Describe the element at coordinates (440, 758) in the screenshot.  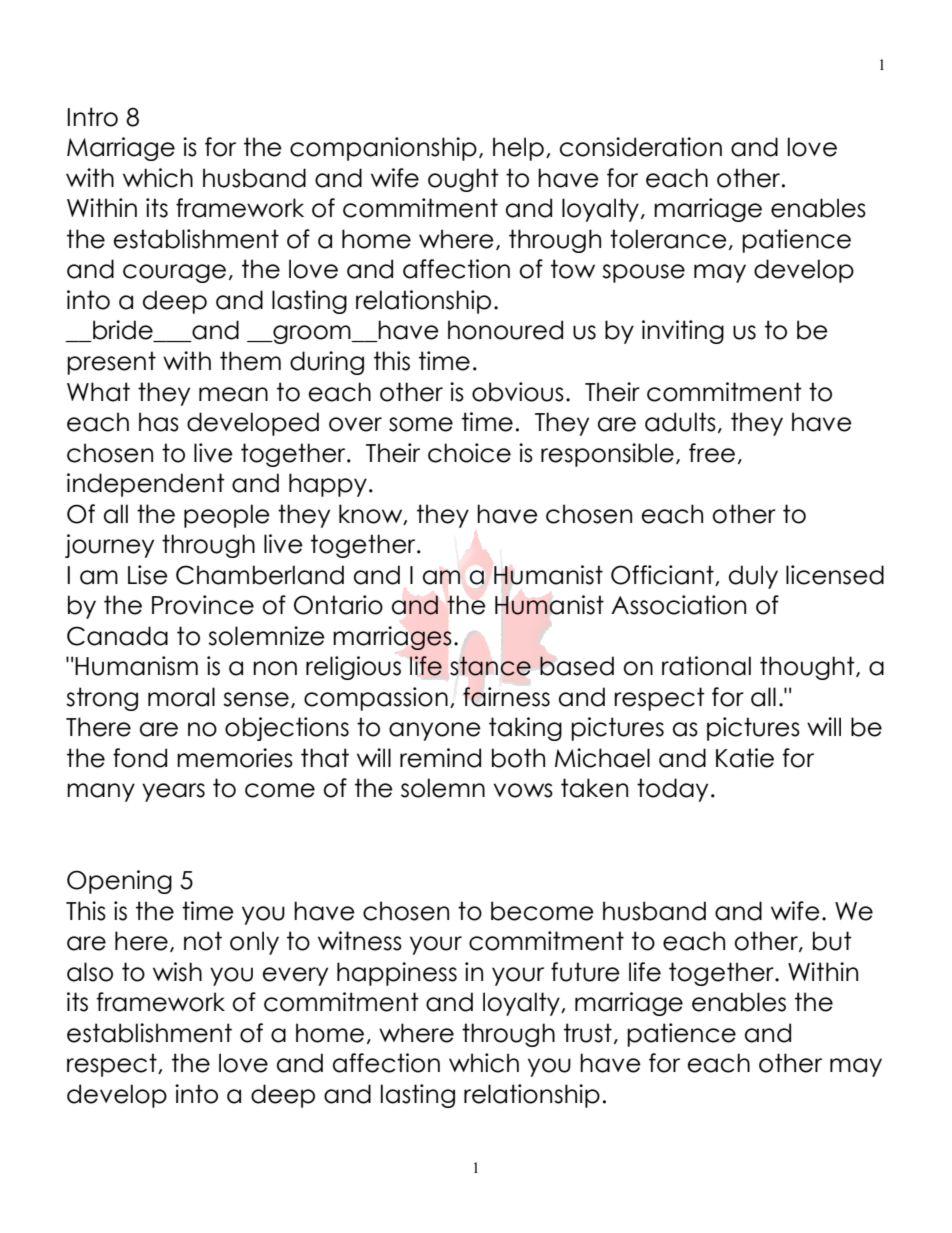
I see `remind` at that location.
